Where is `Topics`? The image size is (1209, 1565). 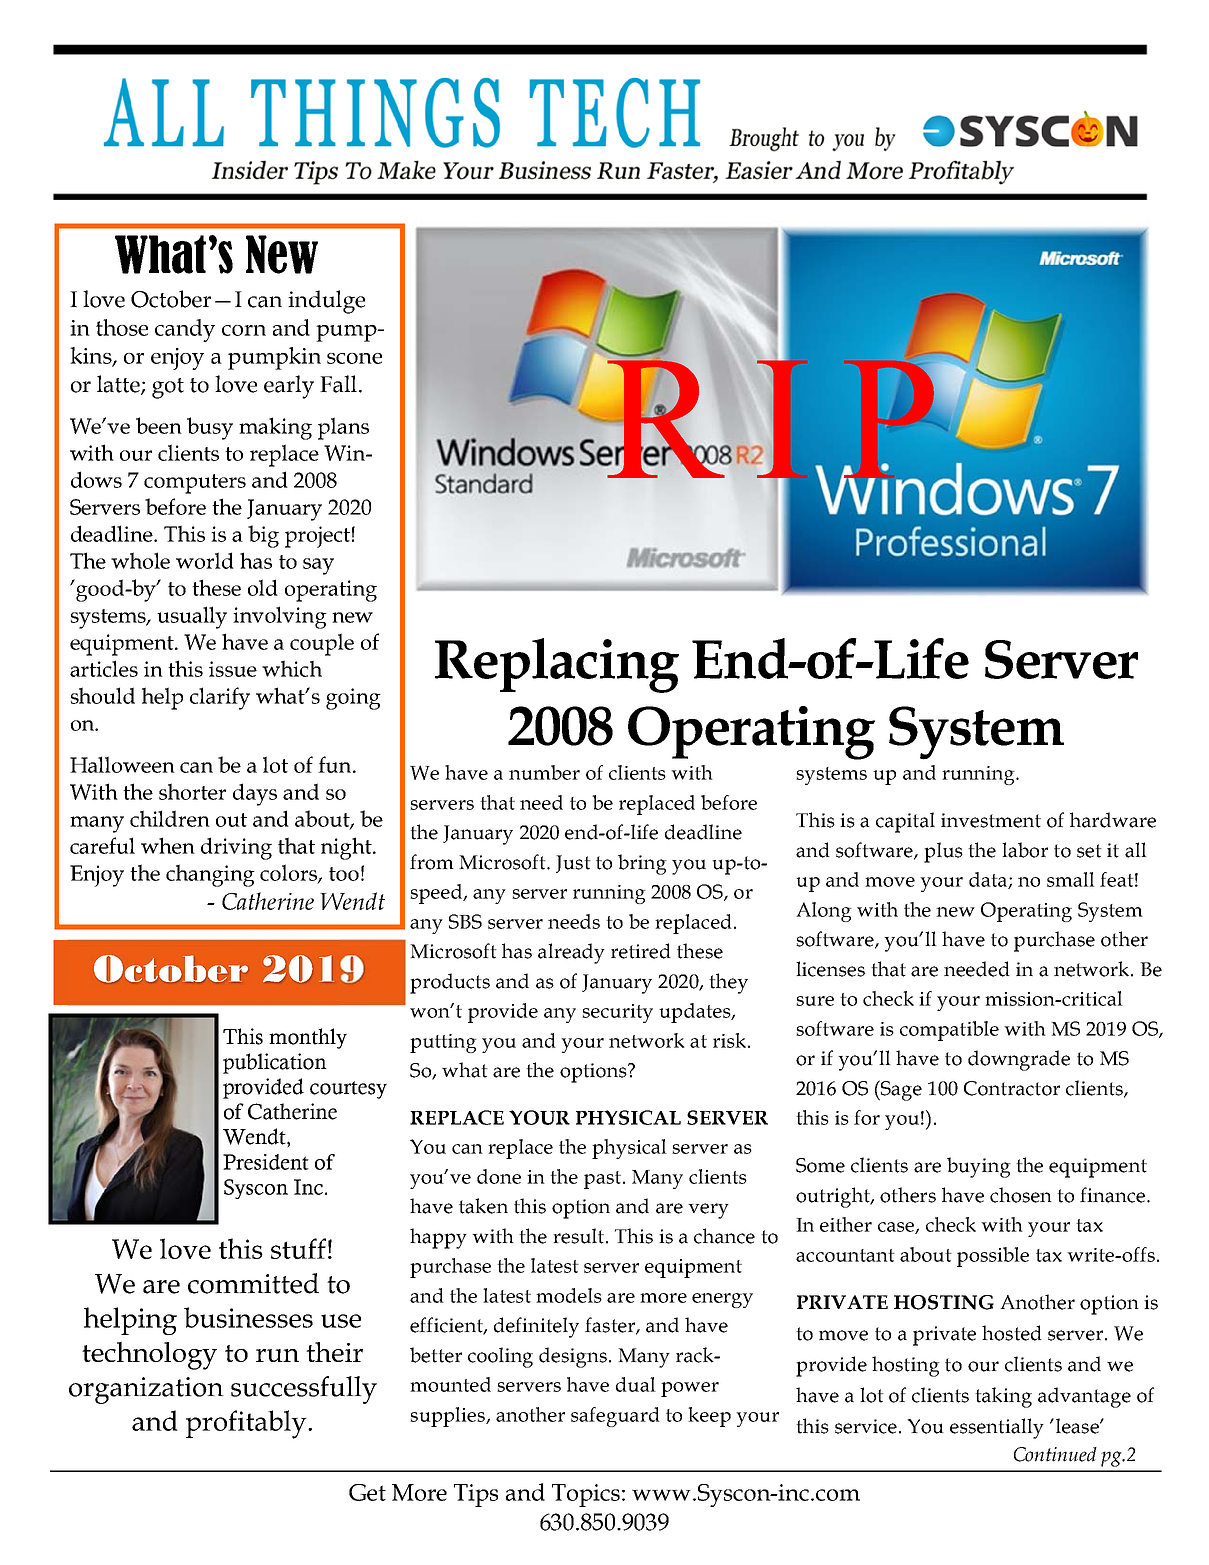 Topics is located at coordinates (586, 1495).
